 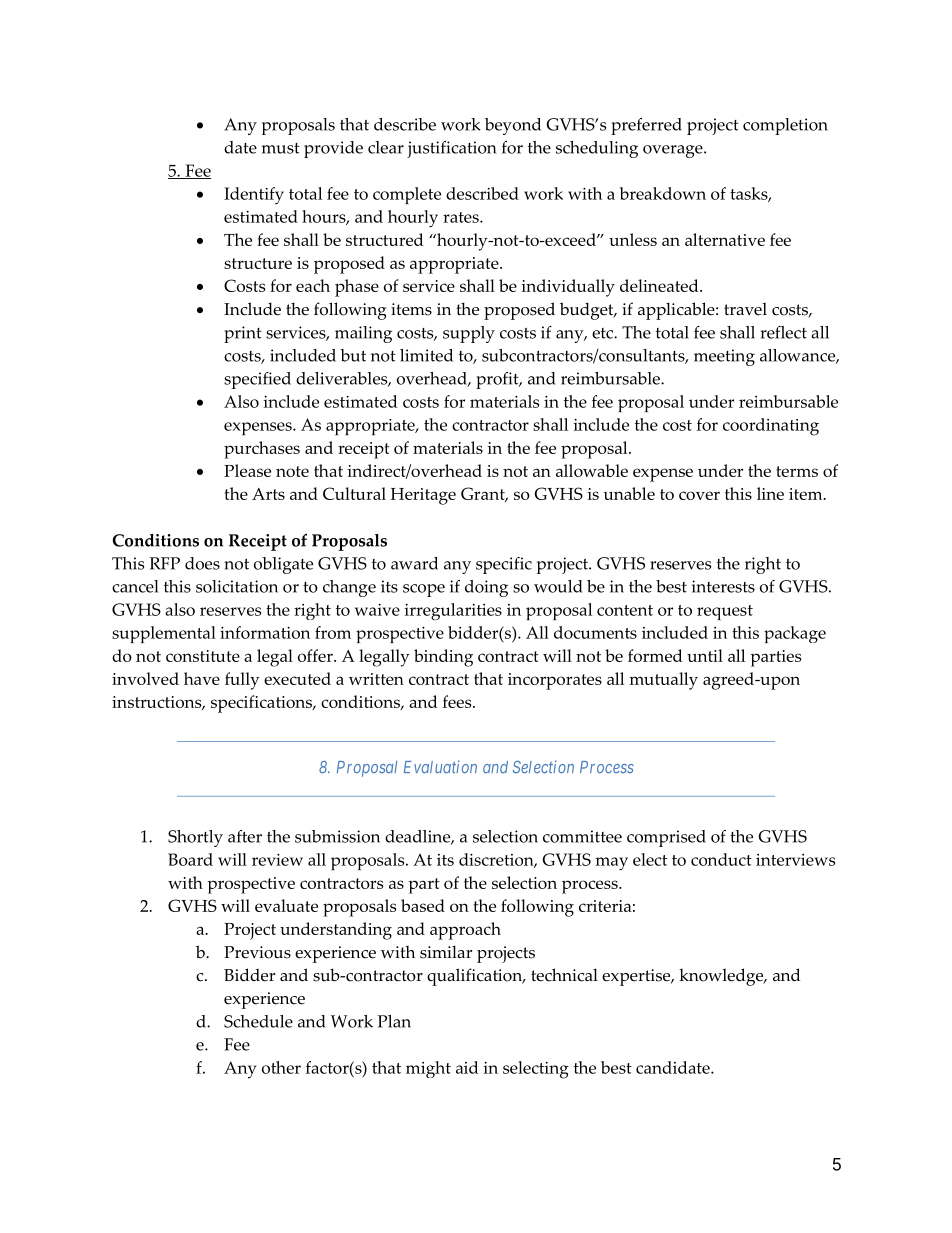 I want to click on Schedule, so click(x=258, y=1021).
